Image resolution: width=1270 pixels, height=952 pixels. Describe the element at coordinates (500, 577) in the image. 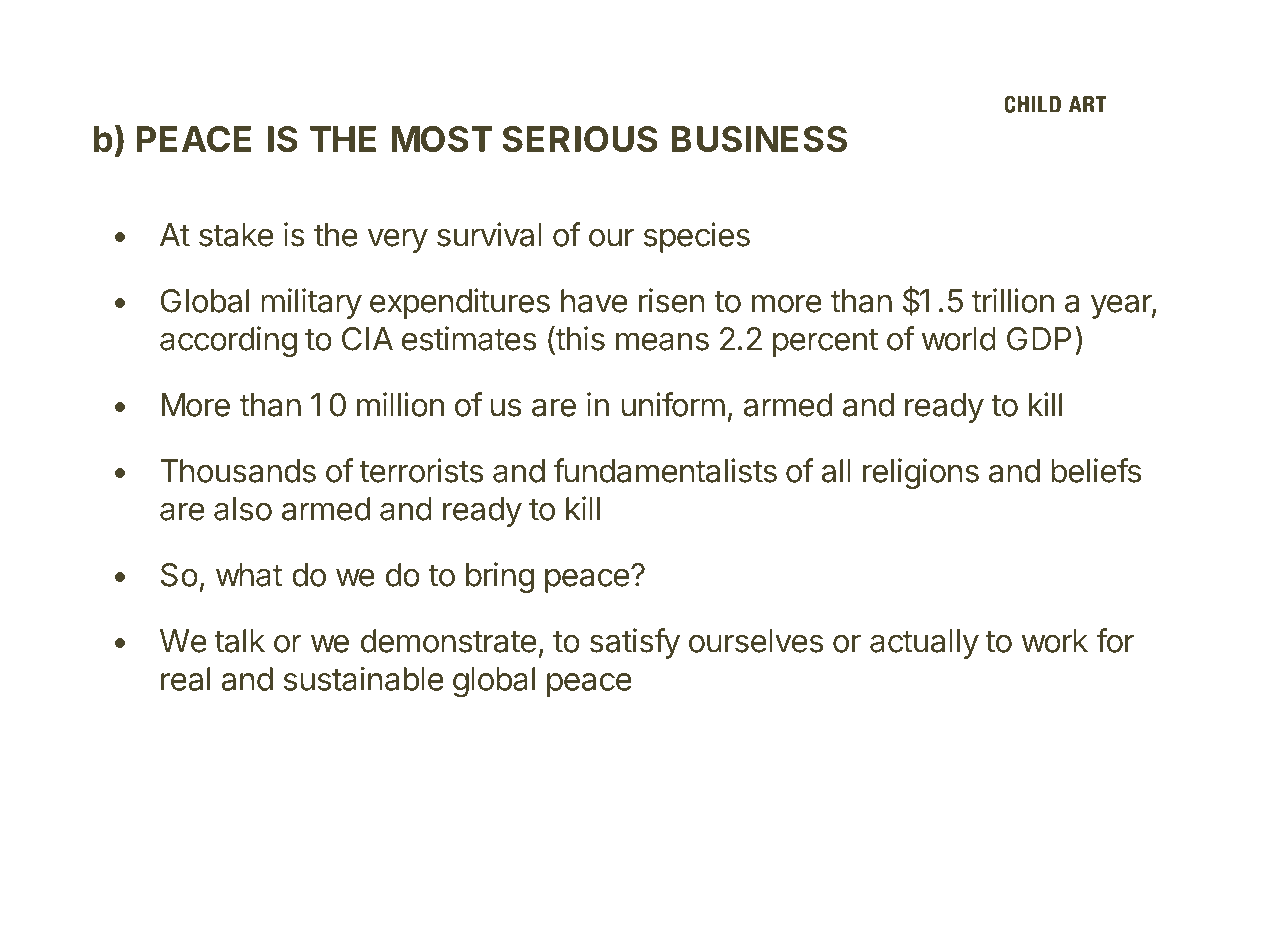

I see `bring` at that location.
